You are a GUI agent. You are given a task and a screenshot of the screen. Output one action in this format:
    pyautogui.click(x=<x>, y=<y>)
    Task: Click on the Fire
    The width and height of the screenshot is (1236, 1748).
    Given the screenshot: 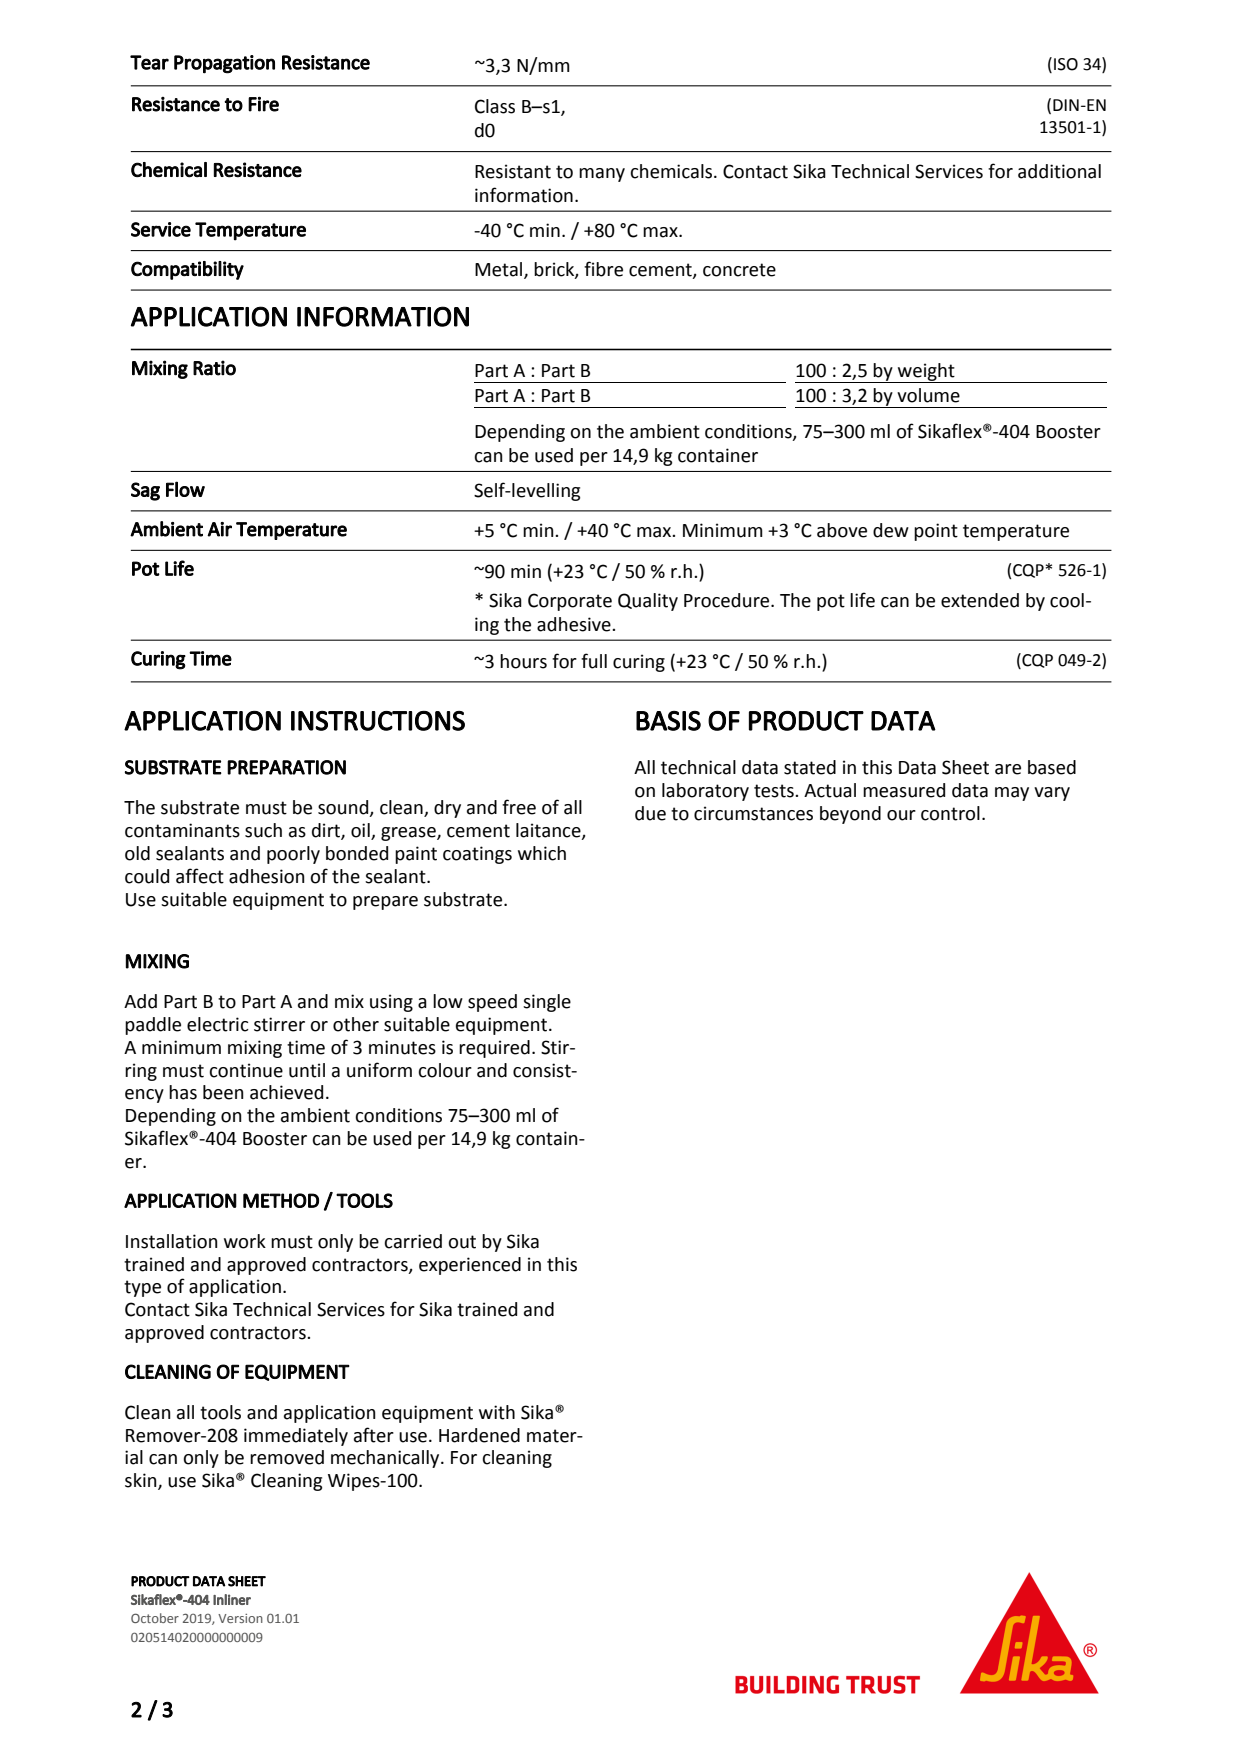 What is the action you would take?
    pyautogui.click(x=263, y=104)
